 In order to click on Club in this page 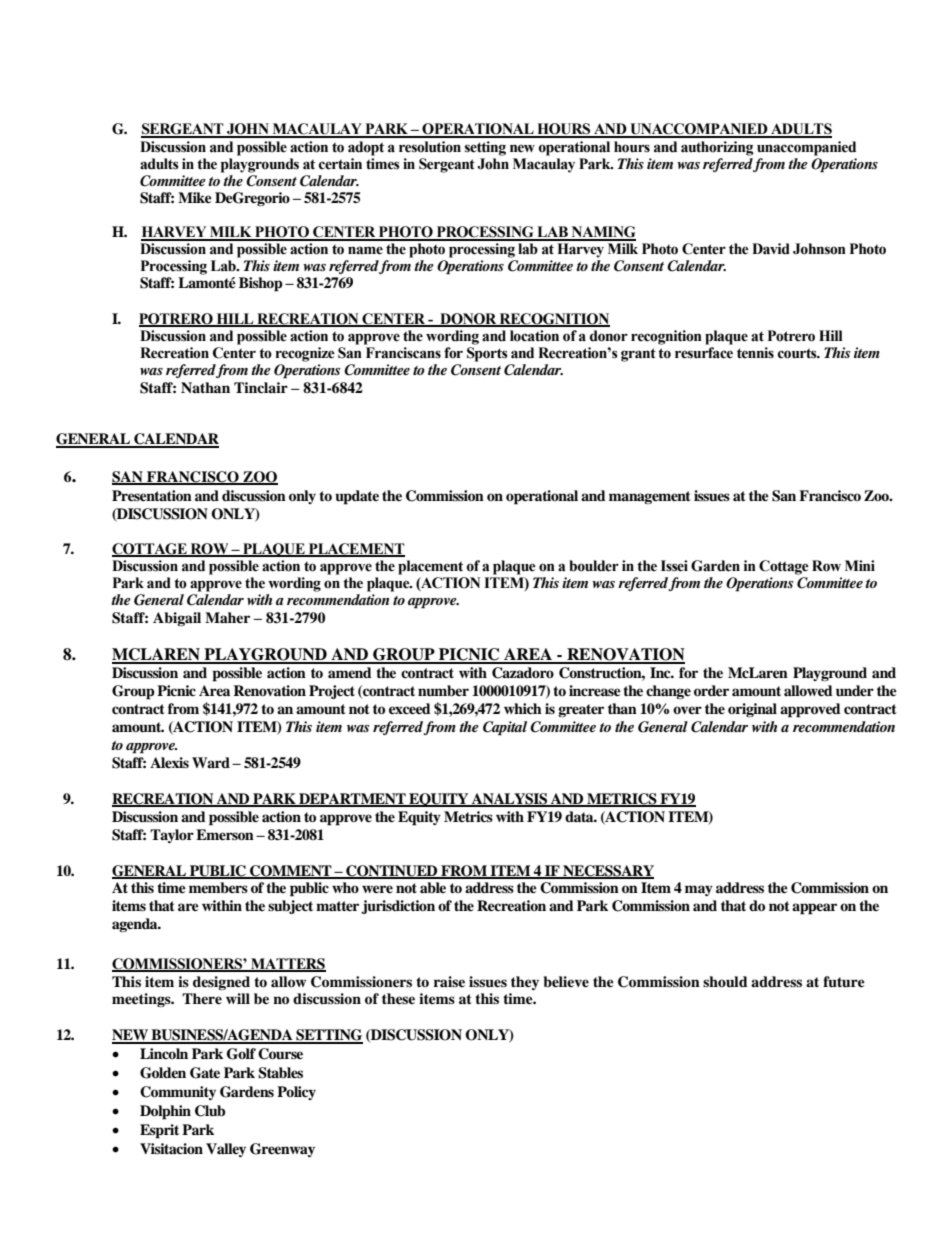, I will do `click(210, 1111)`.
